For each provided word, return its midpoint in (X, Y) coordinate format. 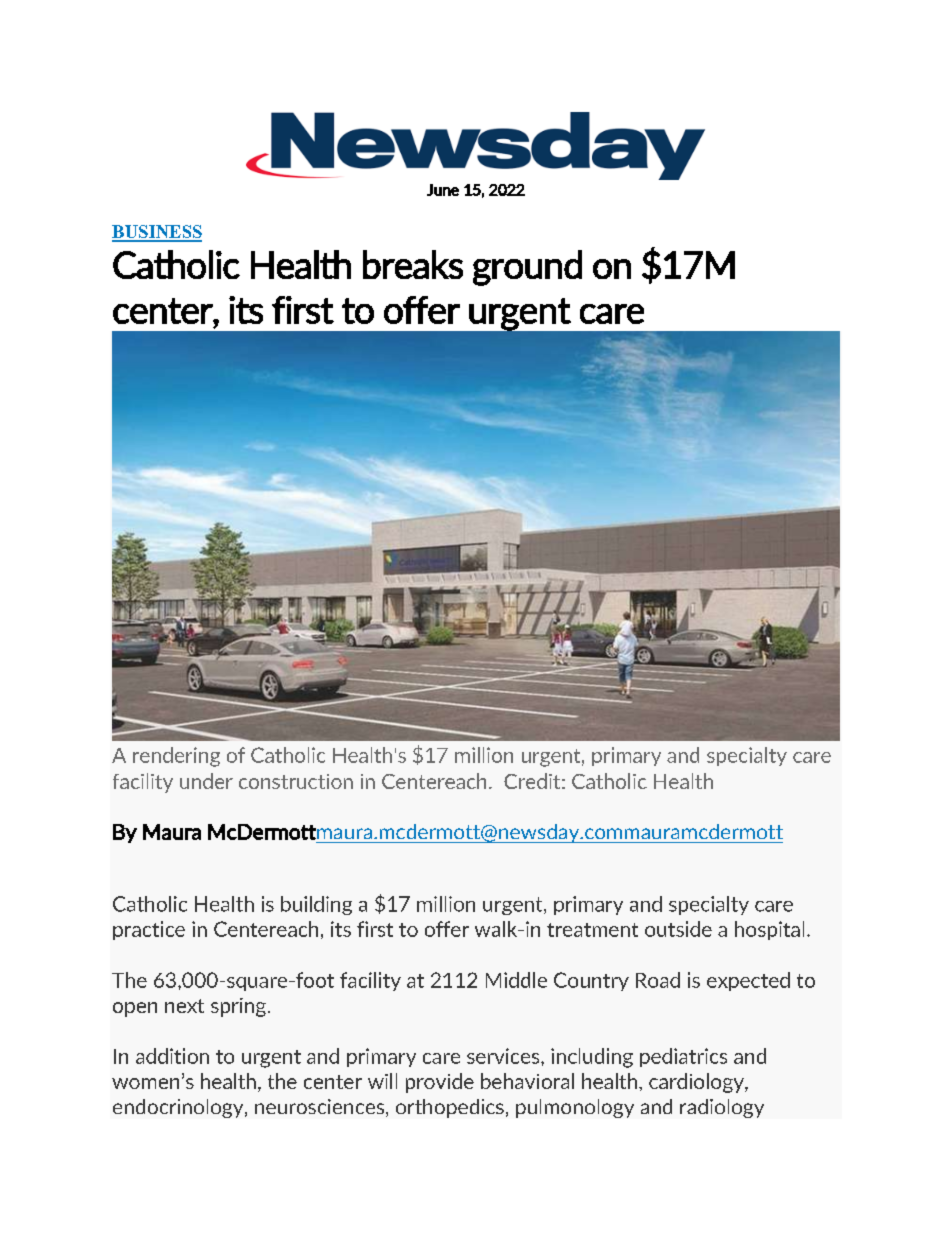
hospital (769, 930)
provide (440, 1083)
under (206, 781)
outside (678, 929)
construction (296, 781)
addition (172, 1056)
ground (527, 268)
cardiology (697, 1083)
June (443, 190)
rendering (176, 757)
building (316, 905)
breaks (413, 264)
